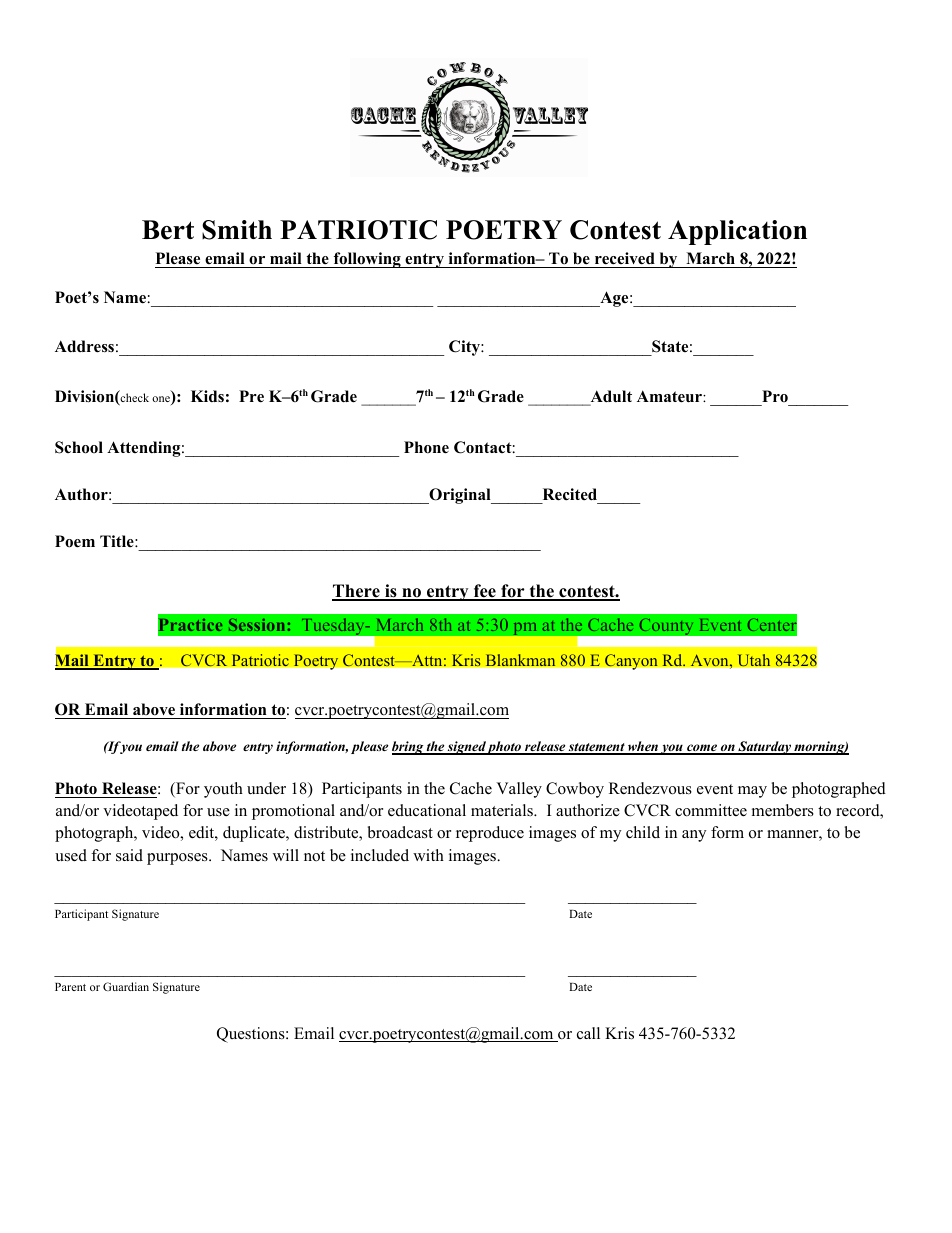  Describe the element at coordinates (485, 592) in the screenshot. I see `fee` at that location.
